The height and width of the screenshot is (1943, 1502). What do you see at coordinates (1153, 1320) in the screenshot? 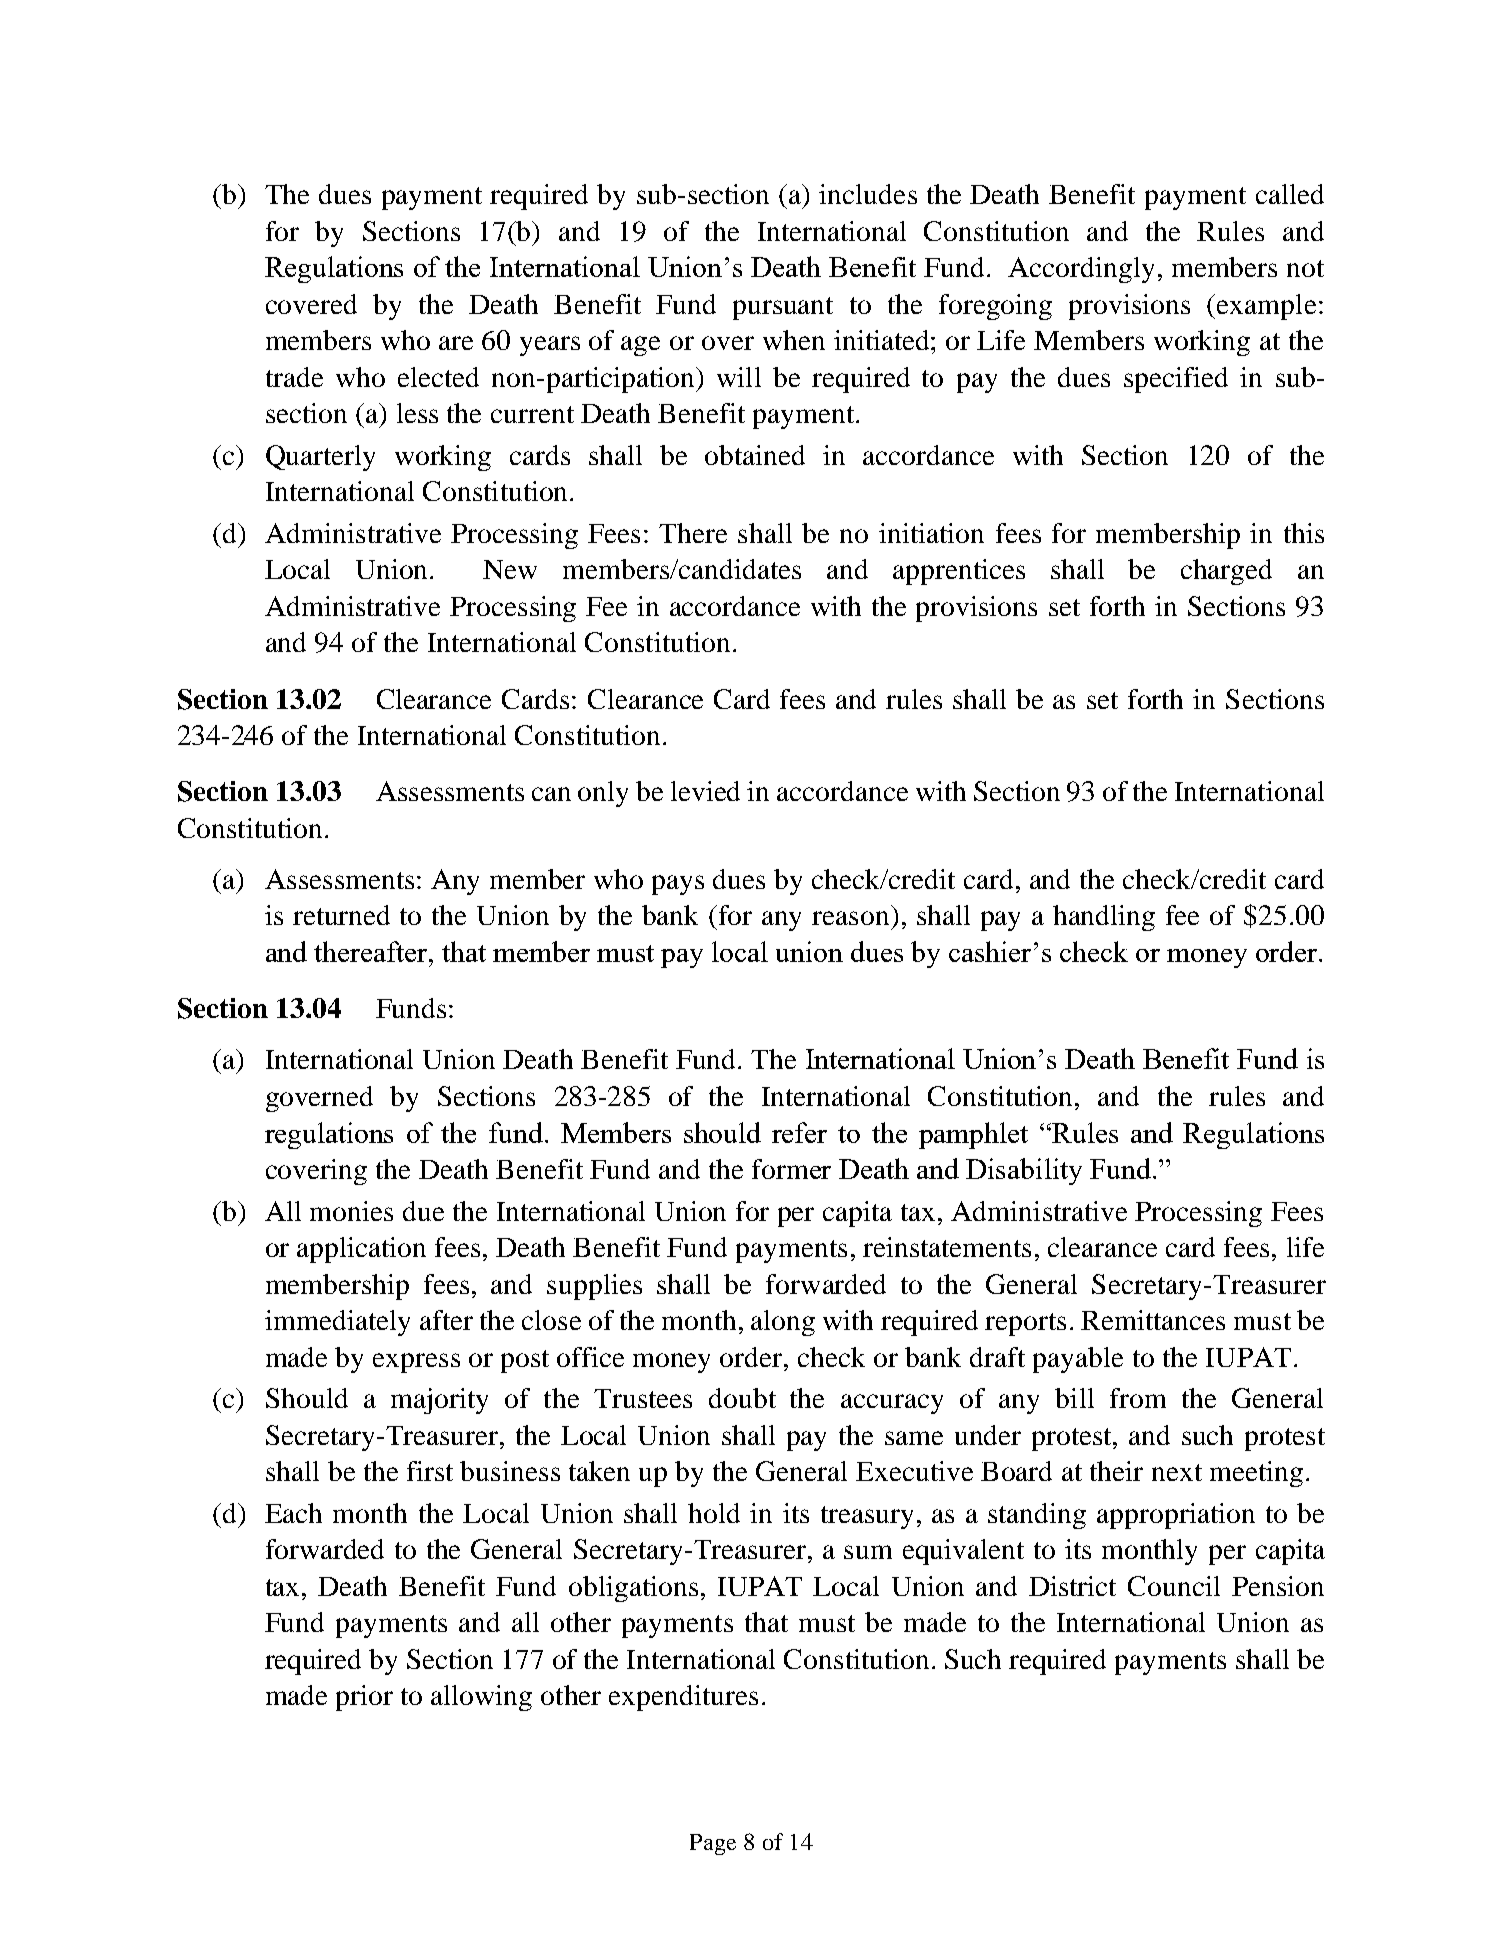
I see `Remittances` at bounding box center [1153, 1320].
